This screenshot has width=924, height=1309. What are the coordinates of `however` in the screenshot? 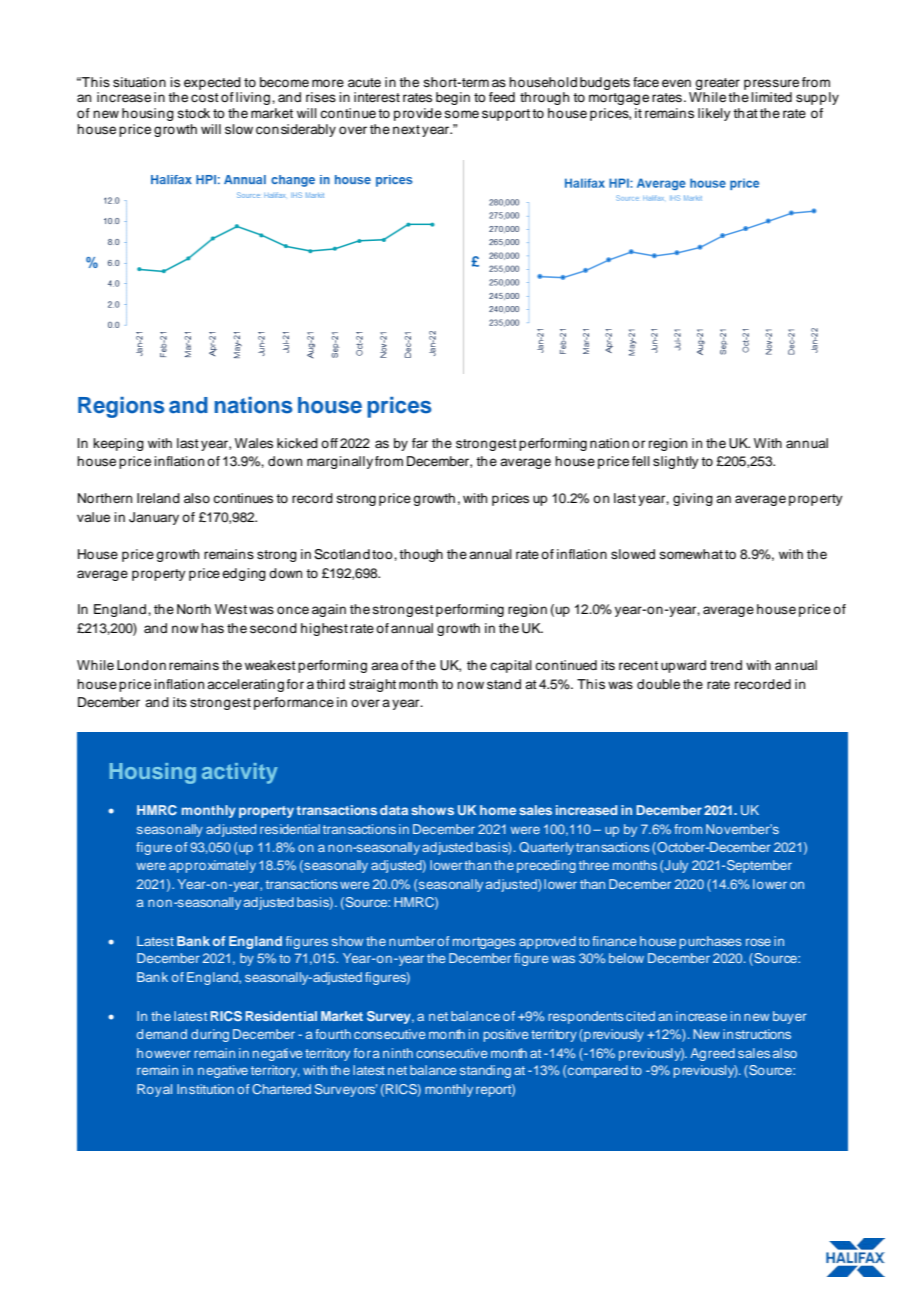 It's located at (164, 1053).
